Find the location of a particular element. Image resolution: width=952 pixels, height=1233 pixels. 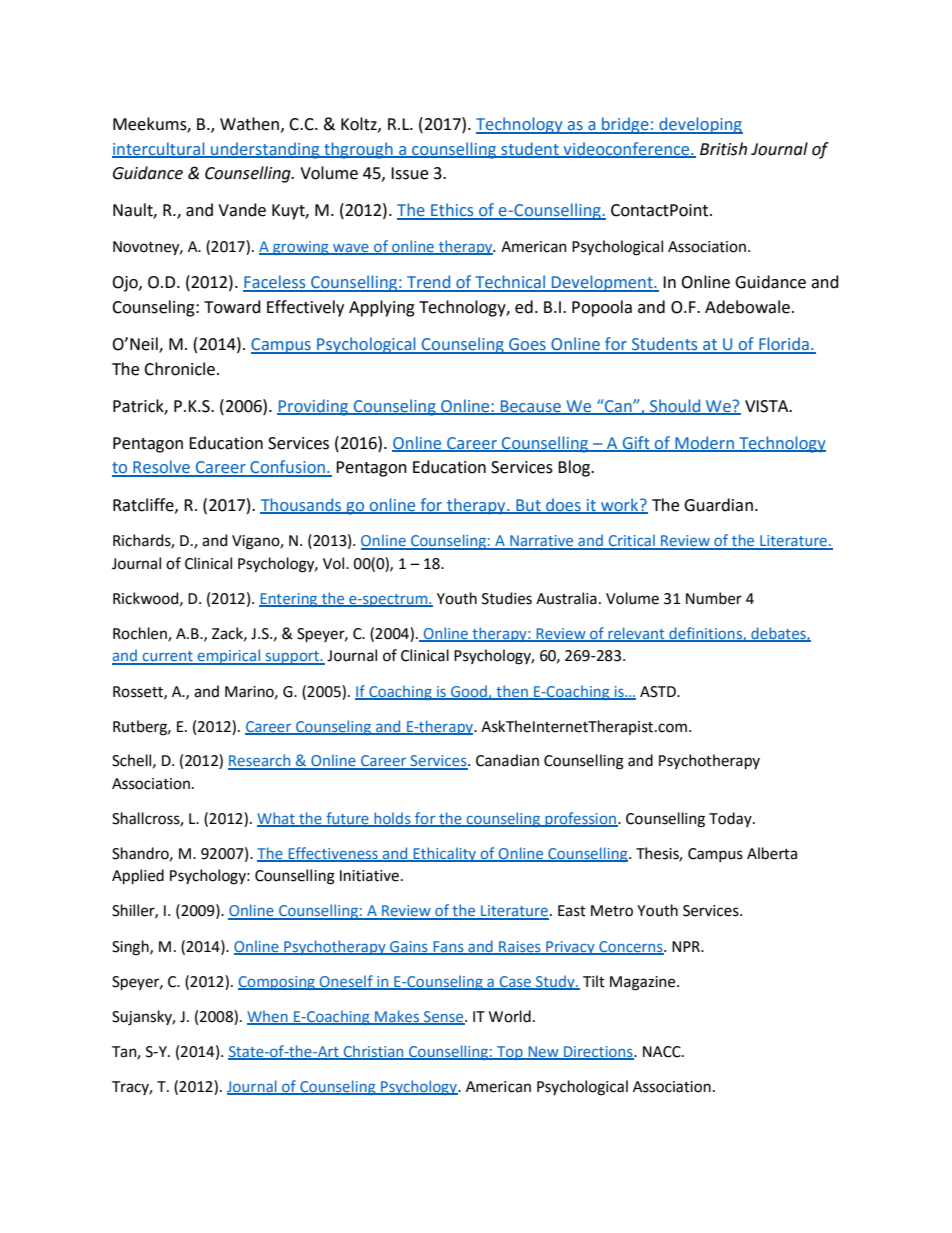

Today is located at coordinates (731, 819).
